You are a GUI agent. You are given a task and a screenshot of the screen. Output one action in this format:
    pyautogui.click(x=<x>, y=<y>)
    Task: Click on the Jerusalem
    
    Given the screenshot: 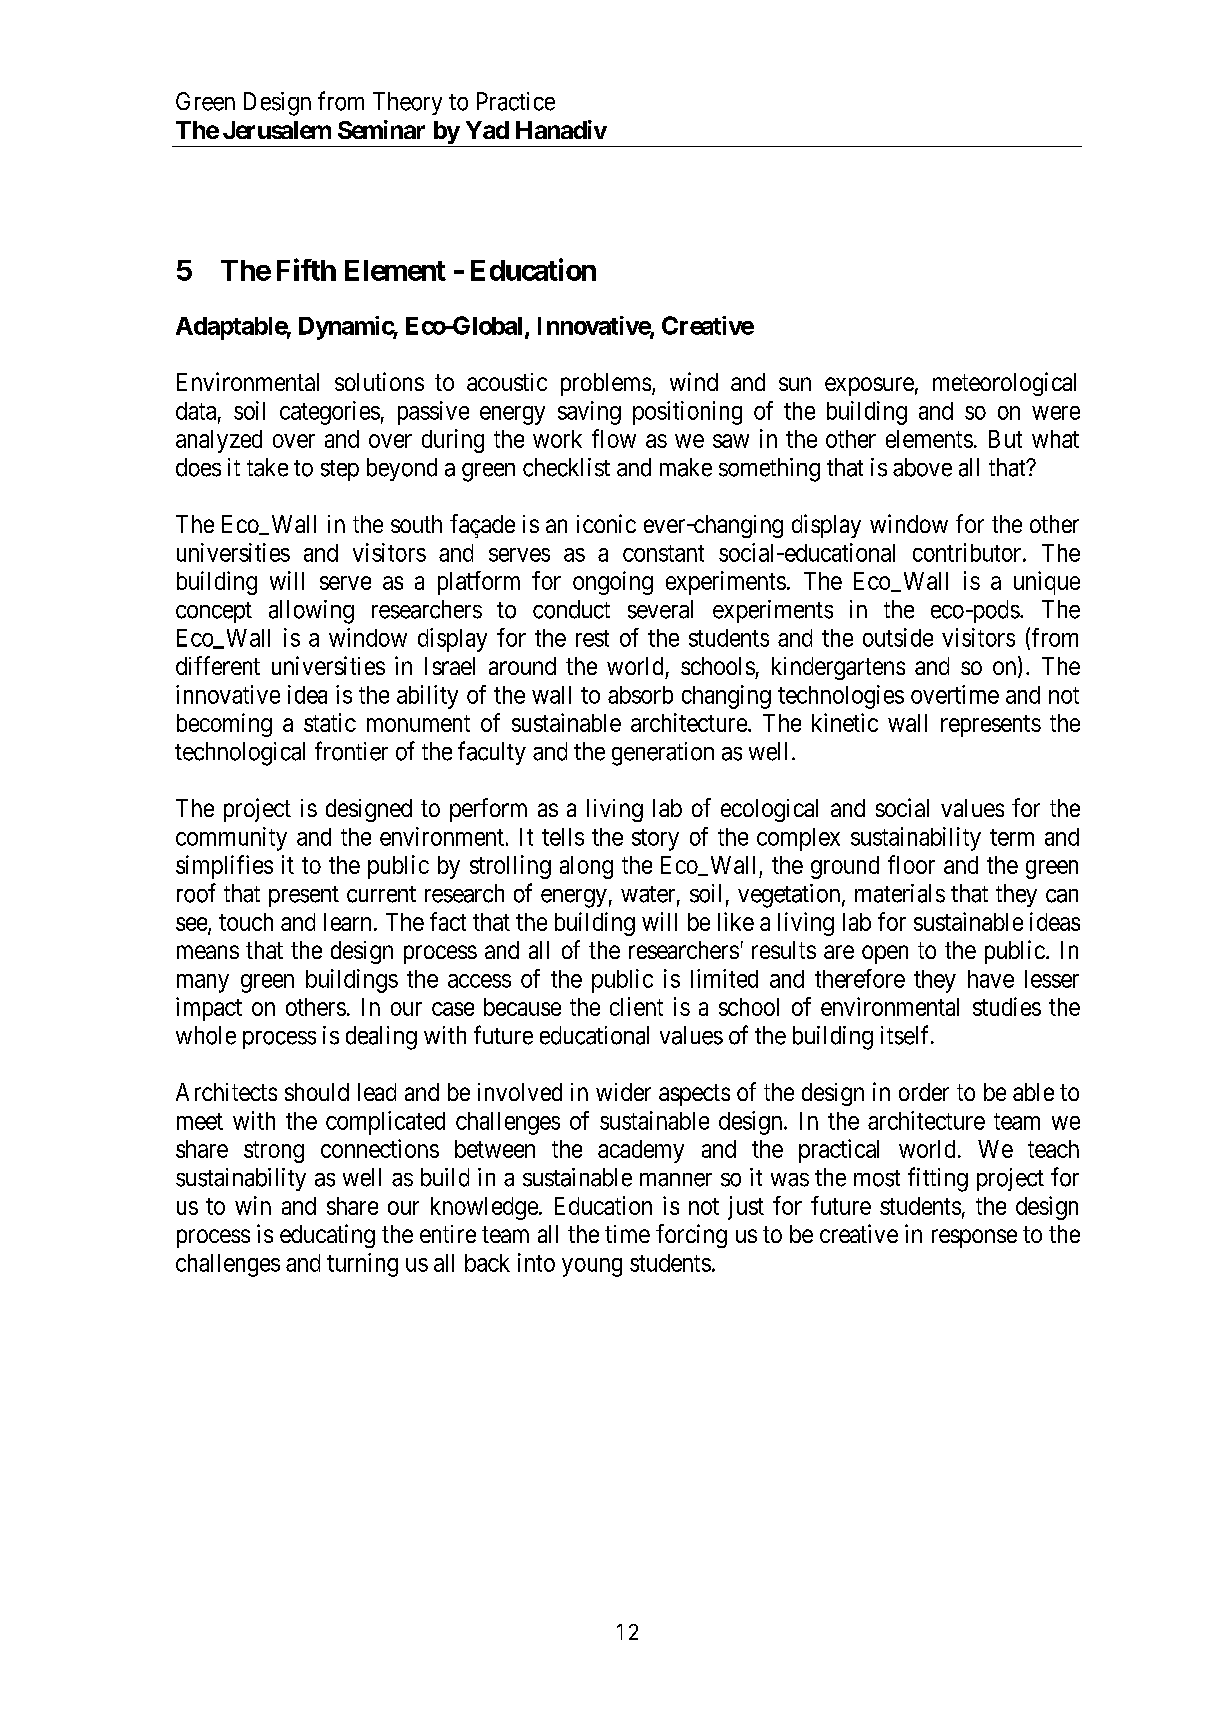 What is the action you would take?
    pyautogui.click(x=277, y=130)
